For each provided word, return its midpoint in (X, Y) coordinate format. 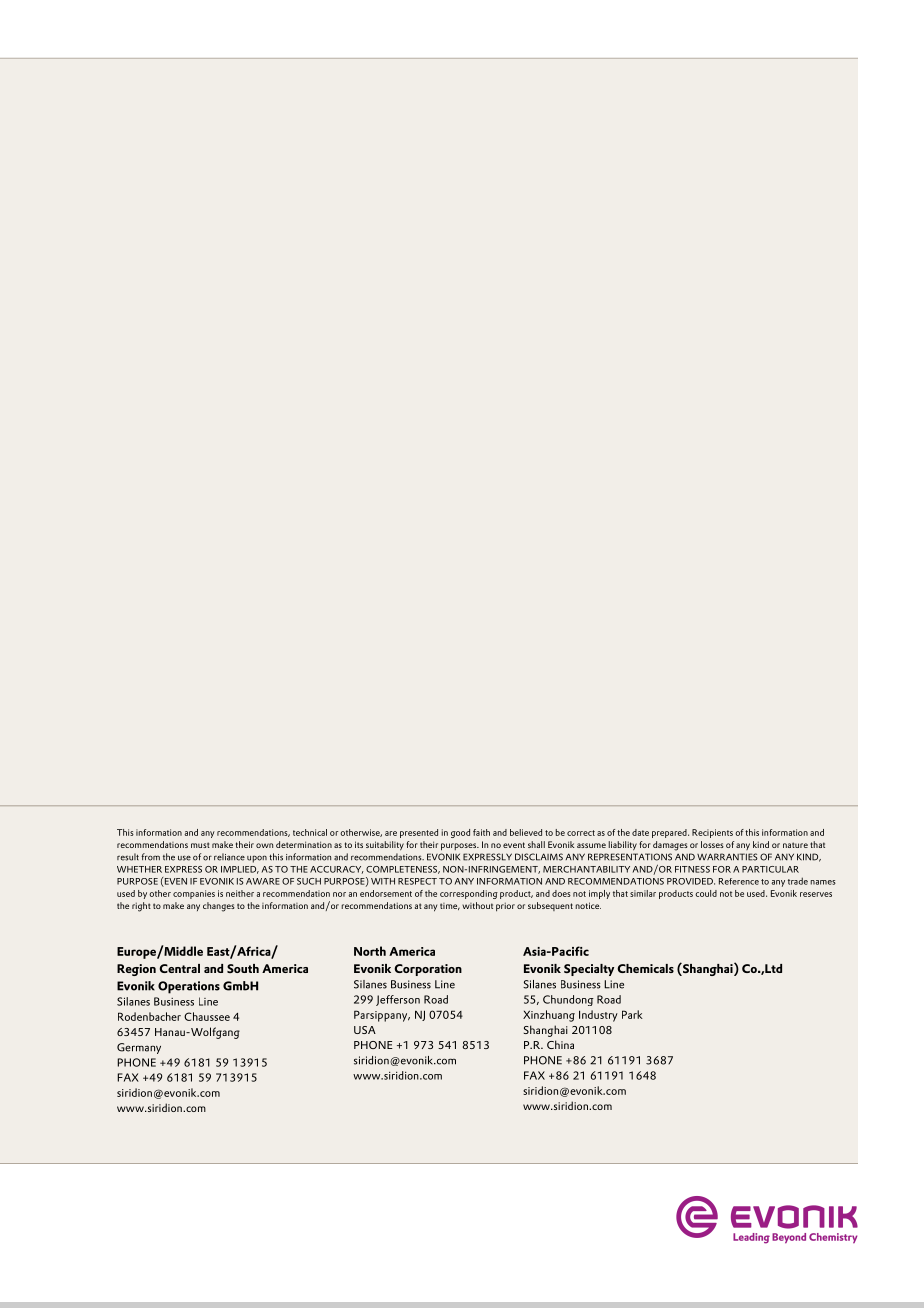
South (243, 968)
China (560, 1044)
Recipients (712, 833)
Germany (139, 1048)
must (200, 845)
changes (219, 907)
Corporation (428, 970)
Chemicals (645, 968)
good (460, 833)
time (450, 906)
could (706, 893)
